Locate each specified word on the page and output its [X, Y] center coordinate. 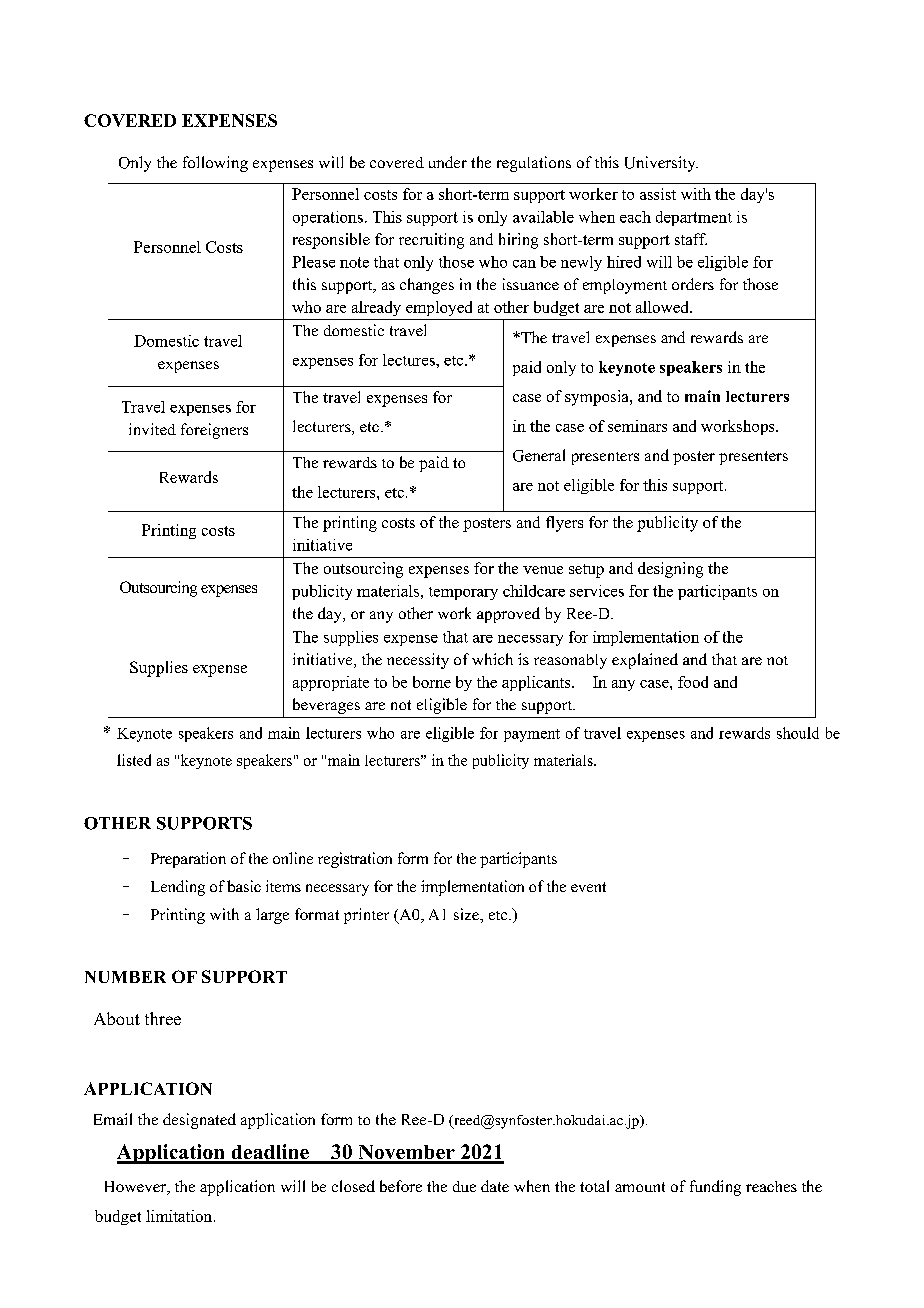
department [694, 218]
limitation [180, 1216]
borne [432, 682]
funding [715, 1188]
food [693, 682]
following [215, 164]
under [448, 162]
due [464, 1186]
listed [134, 760]
